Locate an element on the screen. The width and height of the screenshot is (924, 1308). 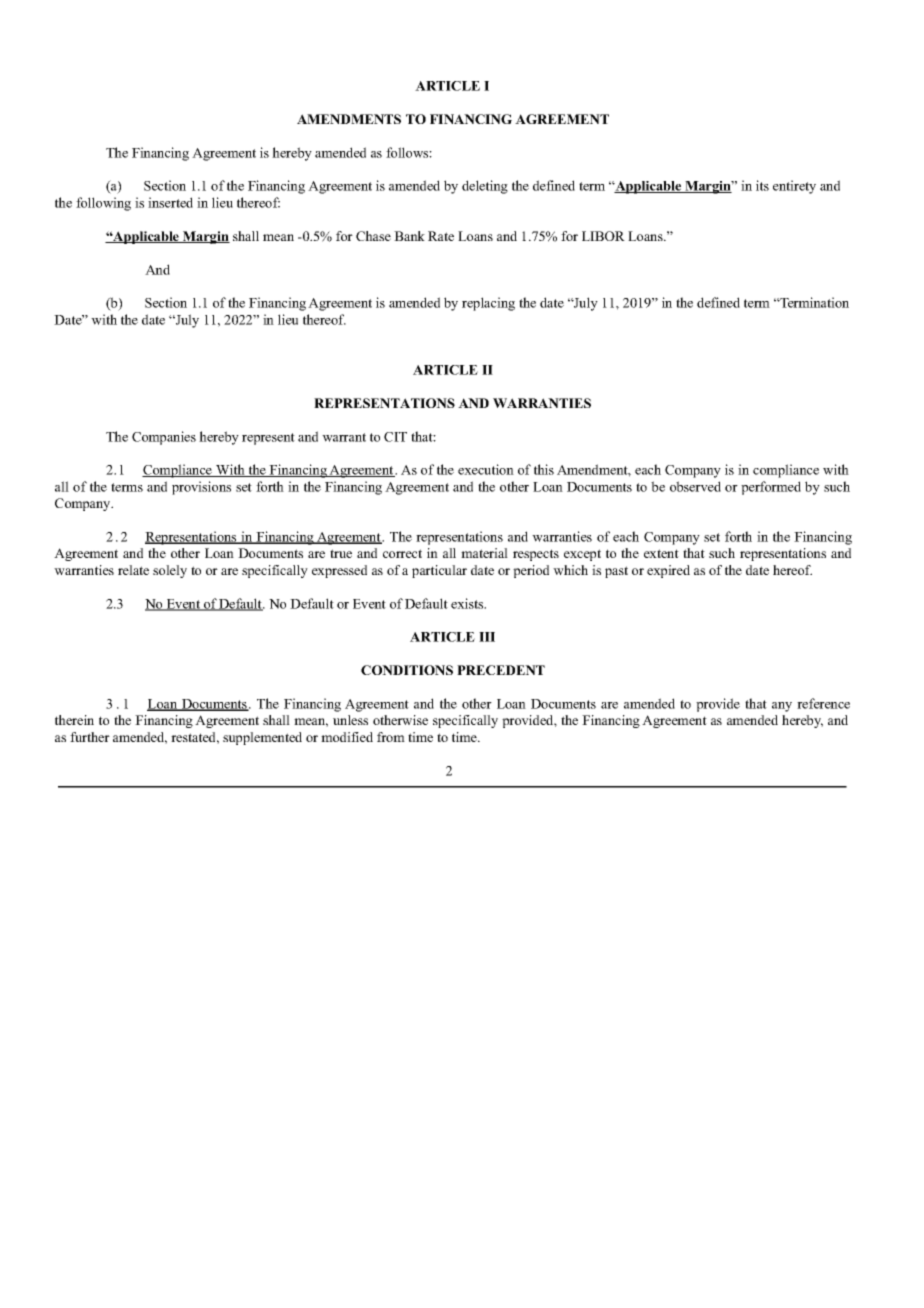
reference is located at coordinates (823, 703).
